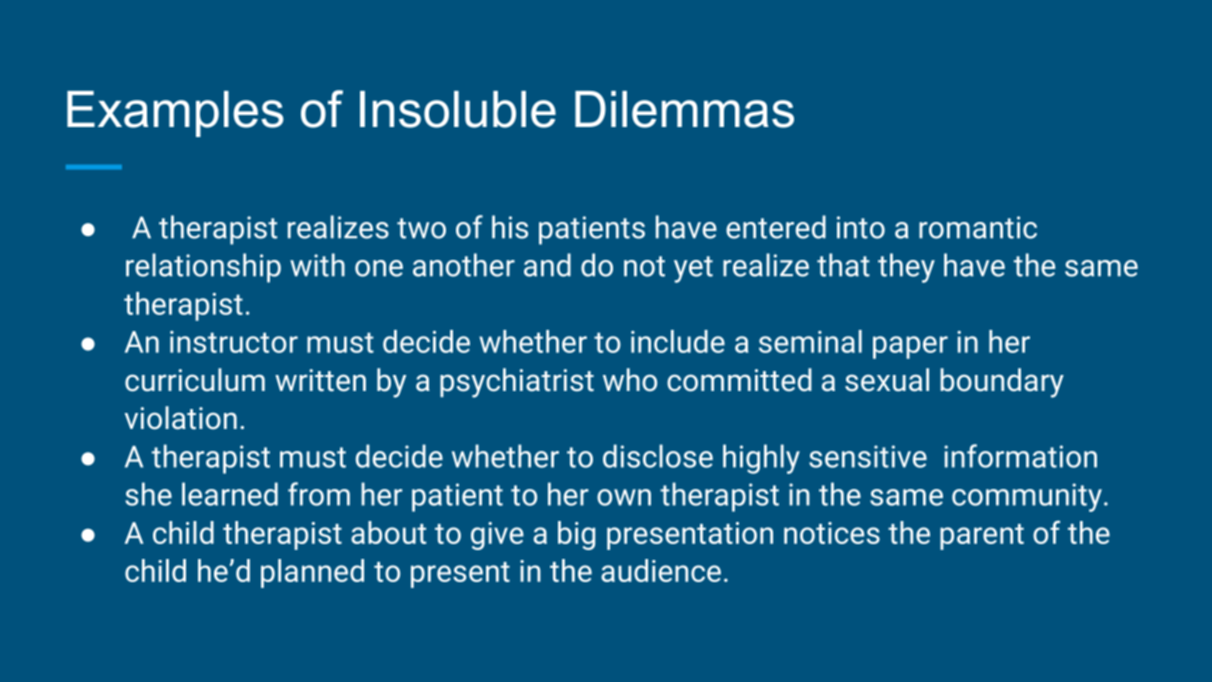  What do you see at coordinates (684, 109) in the screenshot?
I see `Dilemmas` at bounding box center [684, 109].
